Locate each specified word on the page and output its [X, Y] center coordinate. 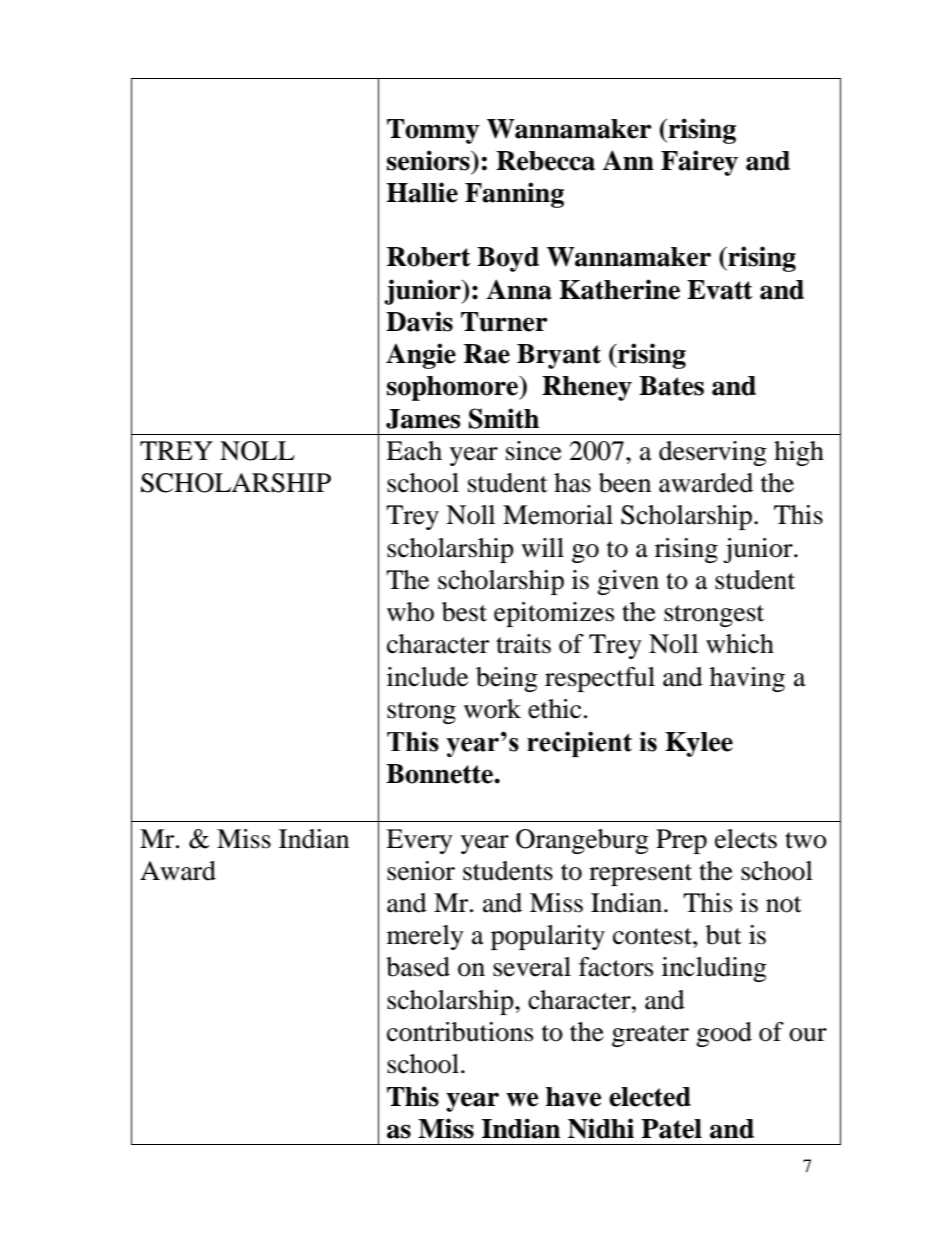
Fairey [699, 163]
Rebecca [545, 161]
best [464, 612]
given [628, 582]
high [799, 453]
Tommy [433, 131]
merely [425, 937]
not [784, 904]
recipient [579, 744]
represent [640, 875]
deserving [713, 453]
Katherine [619, 289]
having [747, 679]
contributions [460, 1032]
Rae [487, 354]
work [492, 709]
